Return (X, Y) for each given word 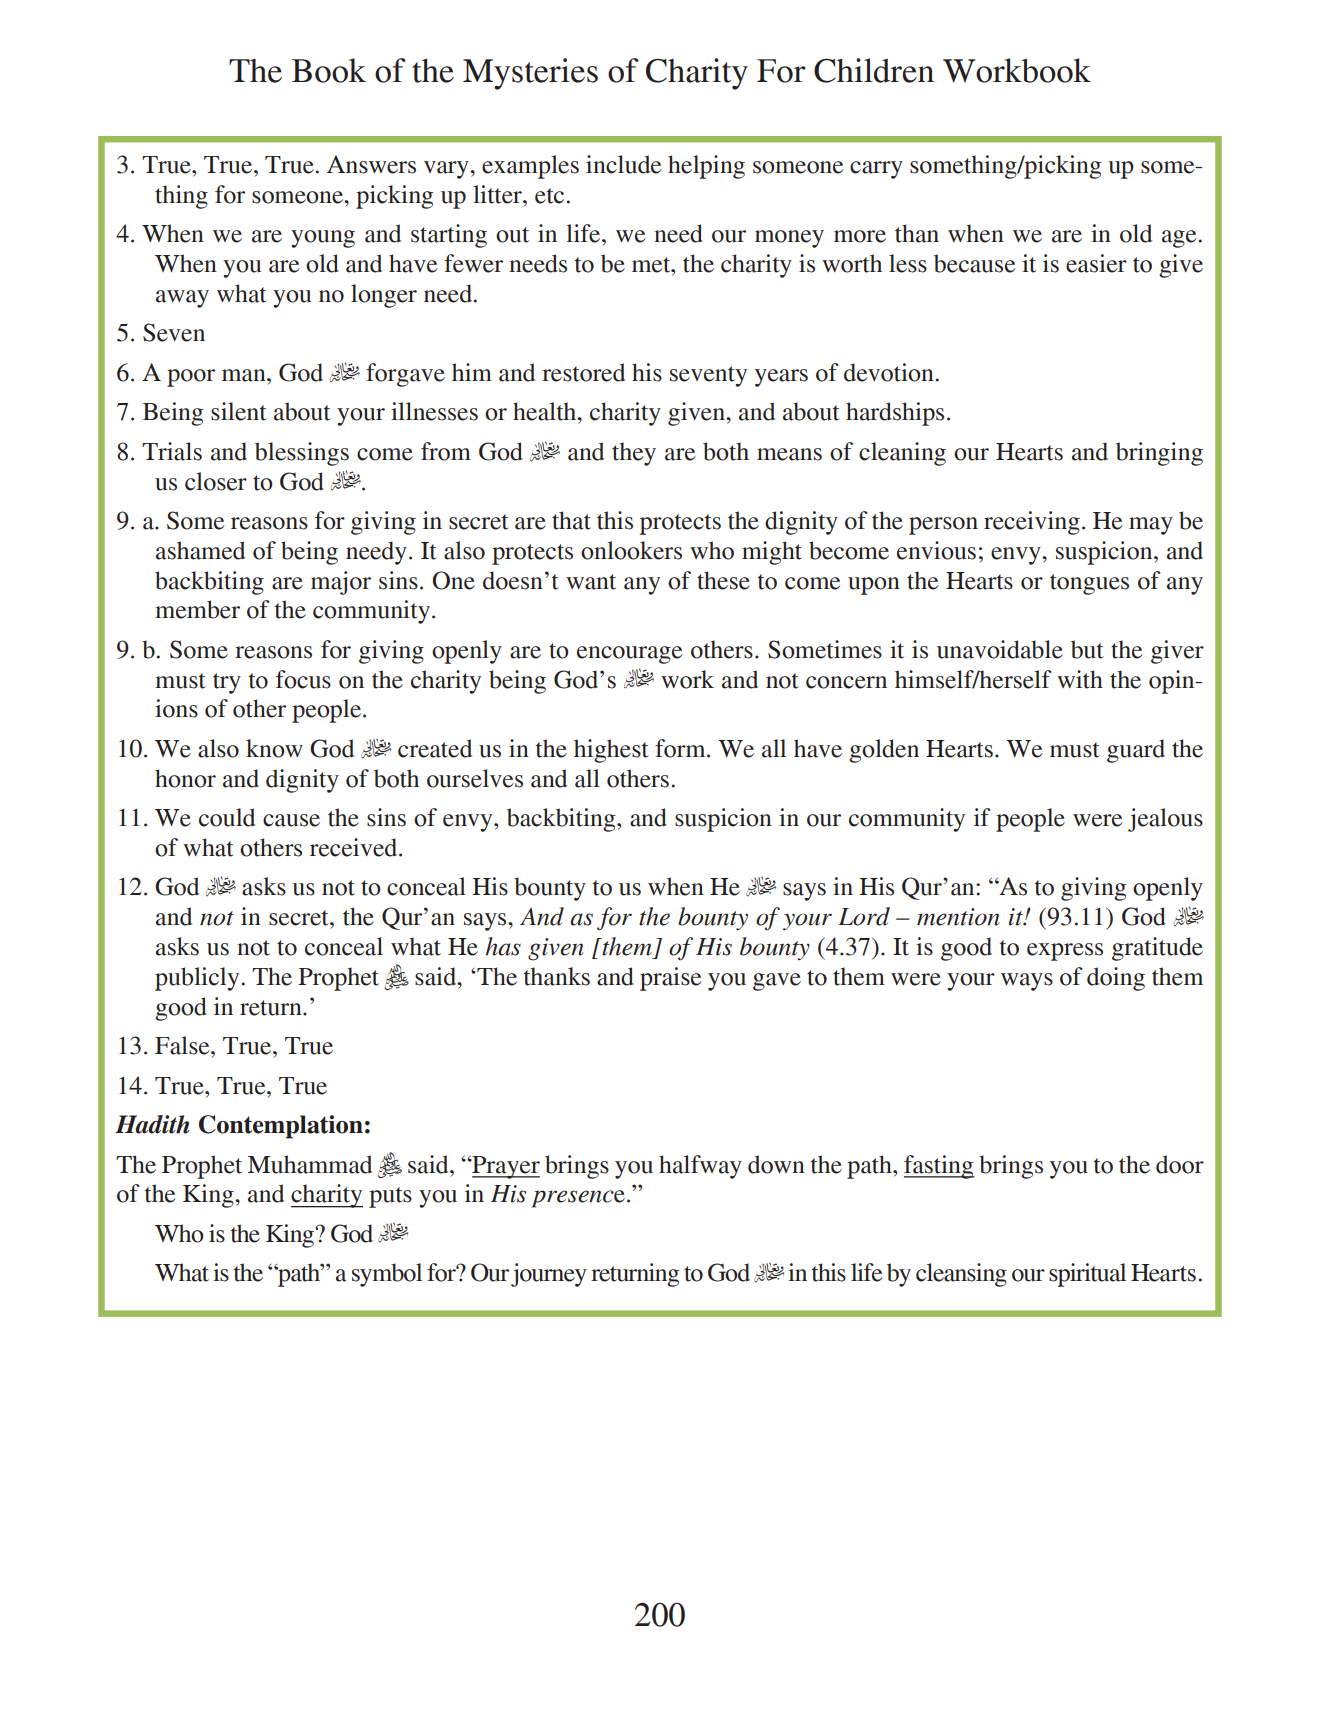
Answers (371, 164)
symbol (387, 1275)
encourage (629, 655)
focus (303, 679)
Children (874, 70)
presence (578, 1199)
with (1080, 679)
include (623, 164)
